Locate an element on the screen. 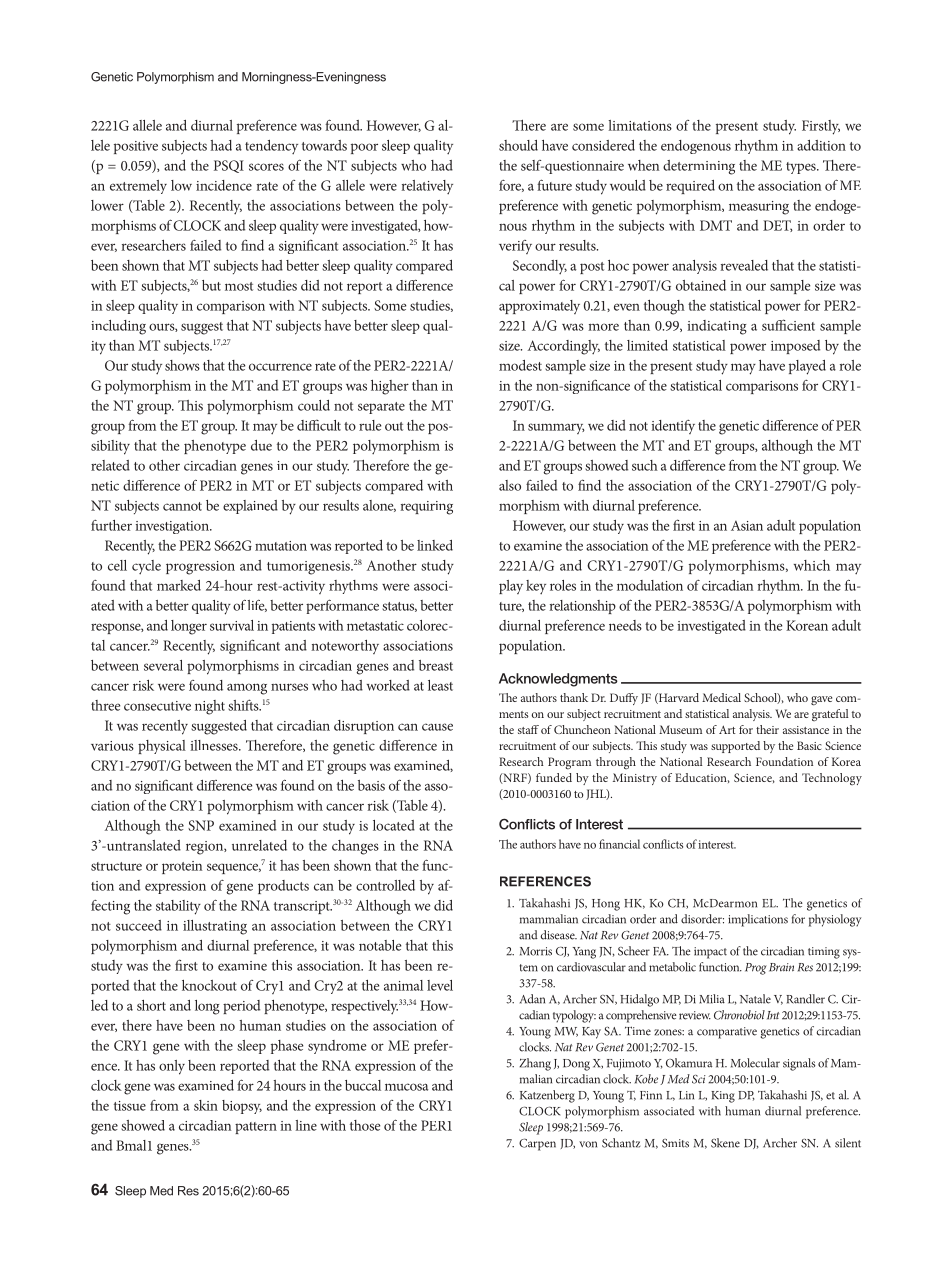 The width and height of the screenshot is (952, 1270). breast is located at coordinates (436, 665).
